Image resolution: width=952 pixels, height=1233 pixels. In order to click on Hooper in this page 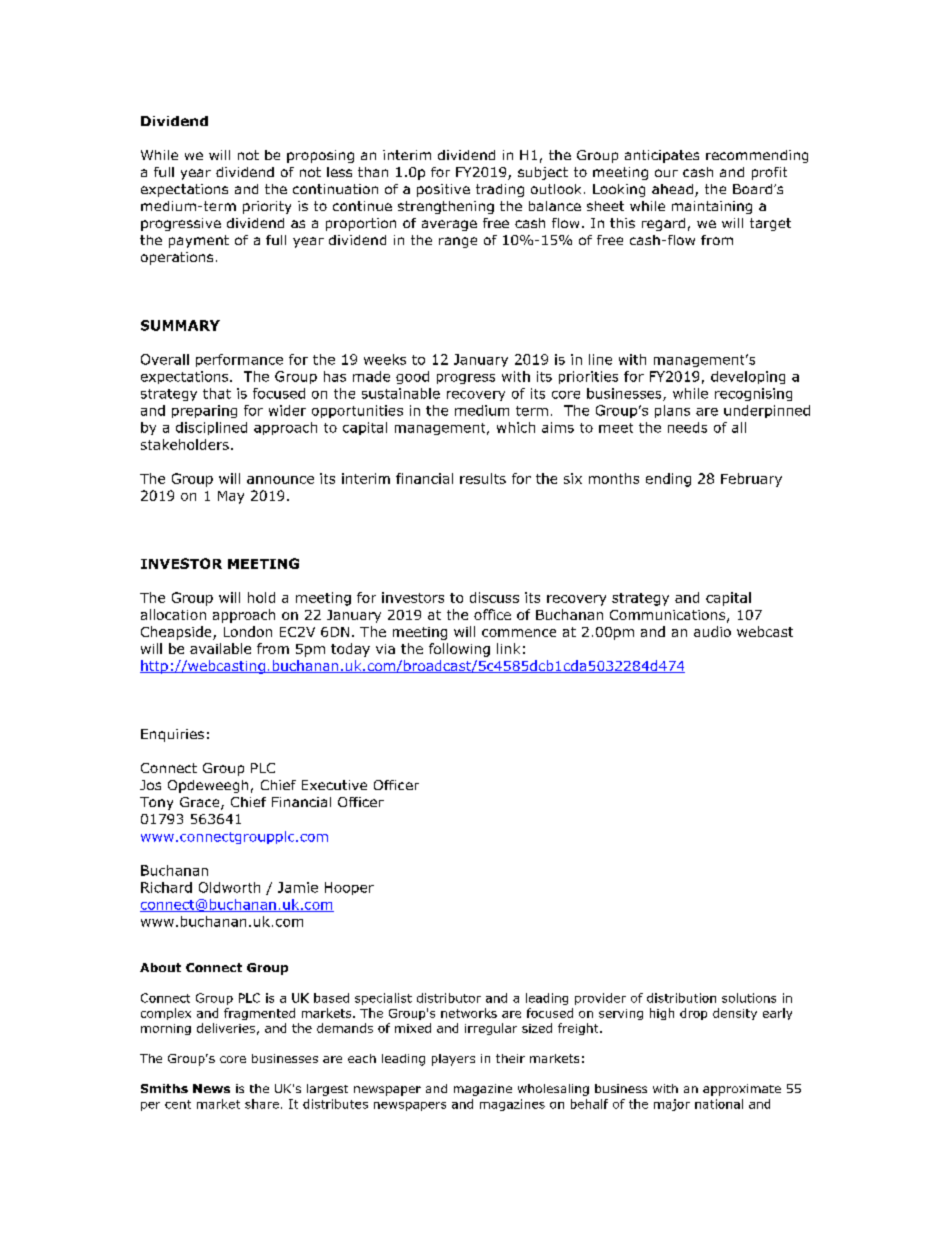, I will do `click(349, 888)`.
